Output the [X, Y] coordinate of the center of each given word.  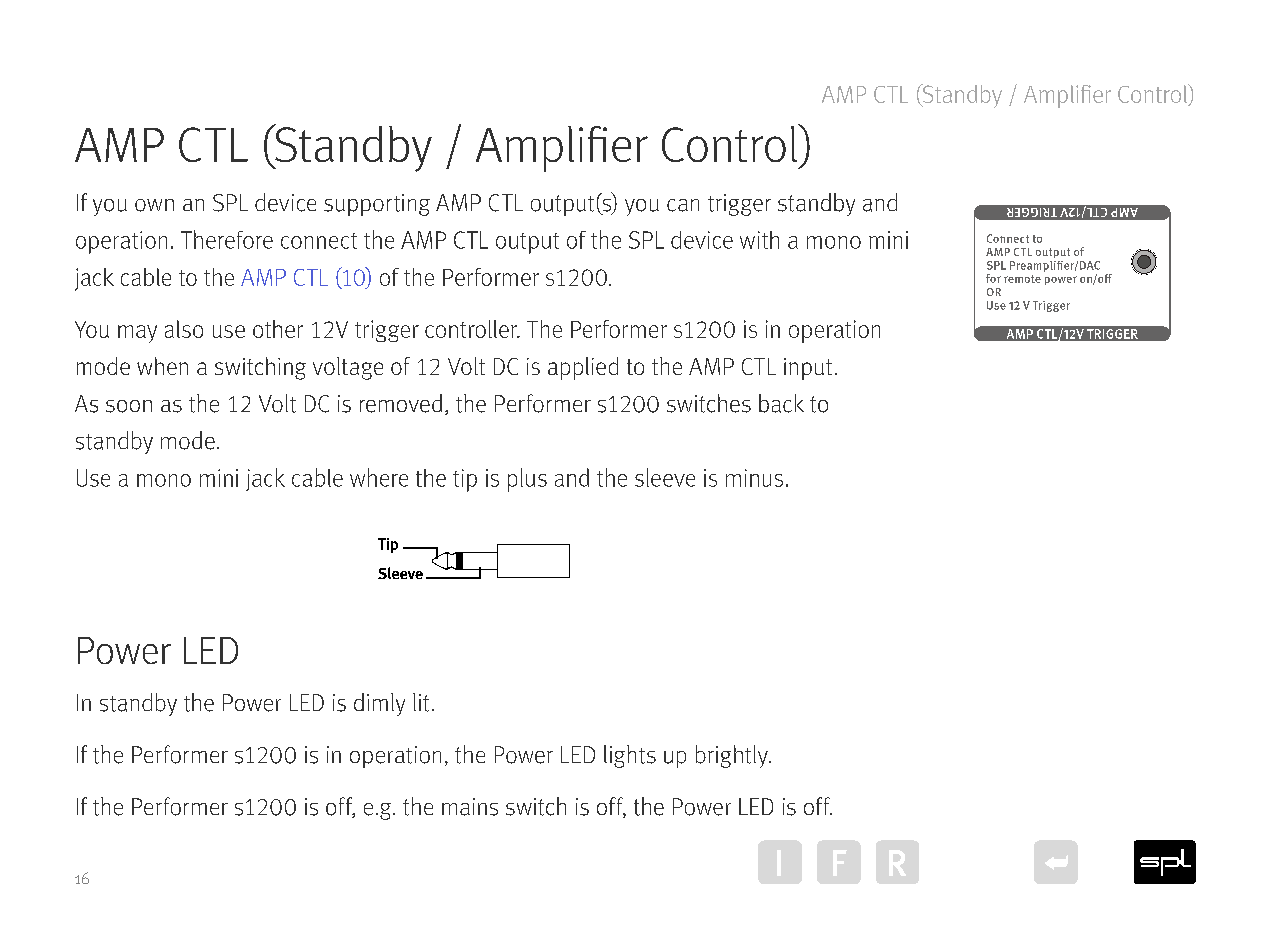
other [278, 329]
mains [470, 807]
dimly [379, 704]
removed [401, 403]
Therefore [227, 239]
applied [583, 368]
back [781, 403]
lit [421, 702]
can [683, 205]
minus [754, 478]
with [759, 240]
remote [1022, 279]
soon [129, 406]
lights [630, 756]
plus [527, 480]
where [379, 477]
